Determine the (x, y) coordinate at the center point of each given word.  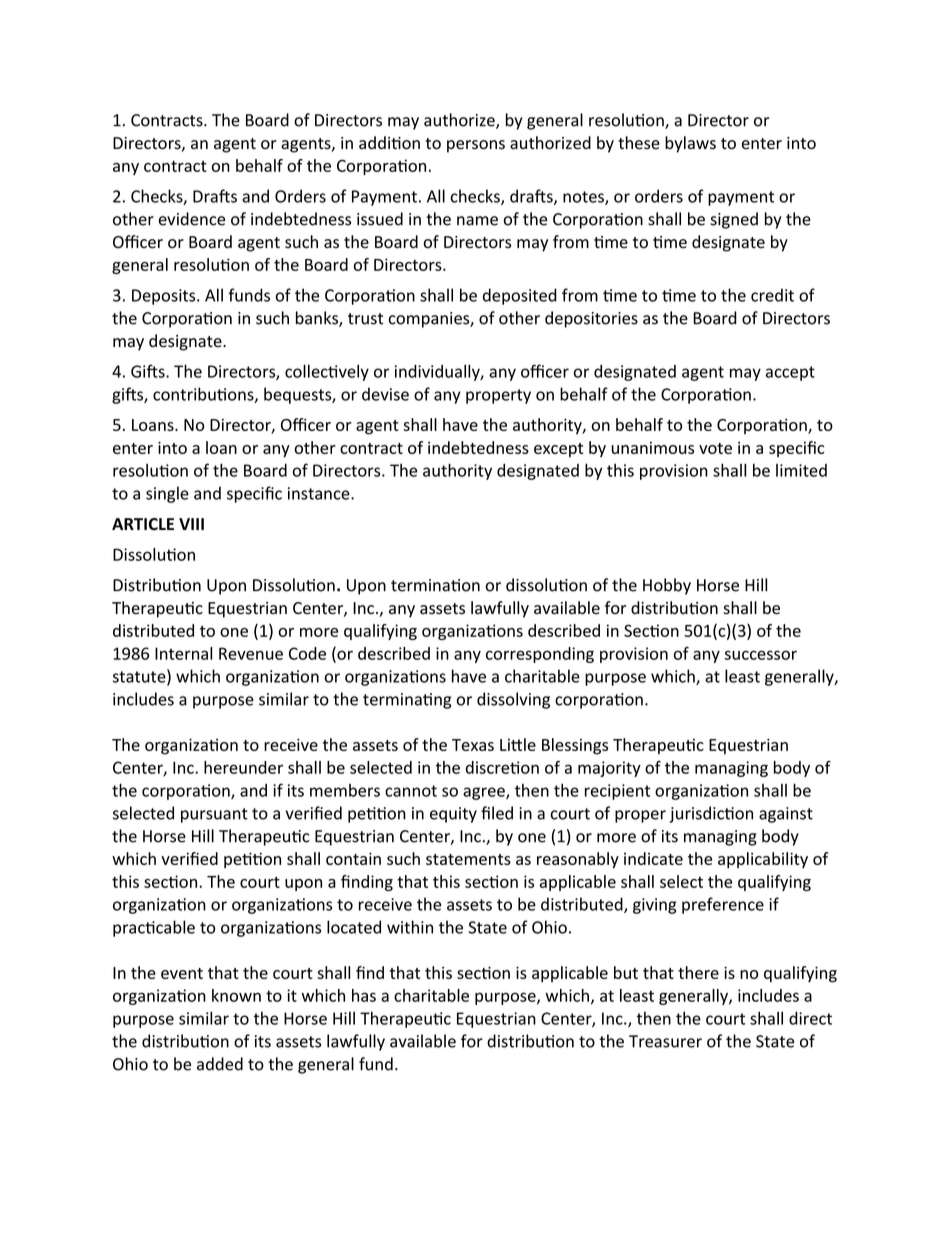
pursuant (214, 815)
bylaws (690, 144)
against (786, 815)
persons (476, 146)
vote (715, 448)
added (220, 1064)
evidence (192, 219)
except (558, 450)
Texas (473, 745)
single (167, 494)
